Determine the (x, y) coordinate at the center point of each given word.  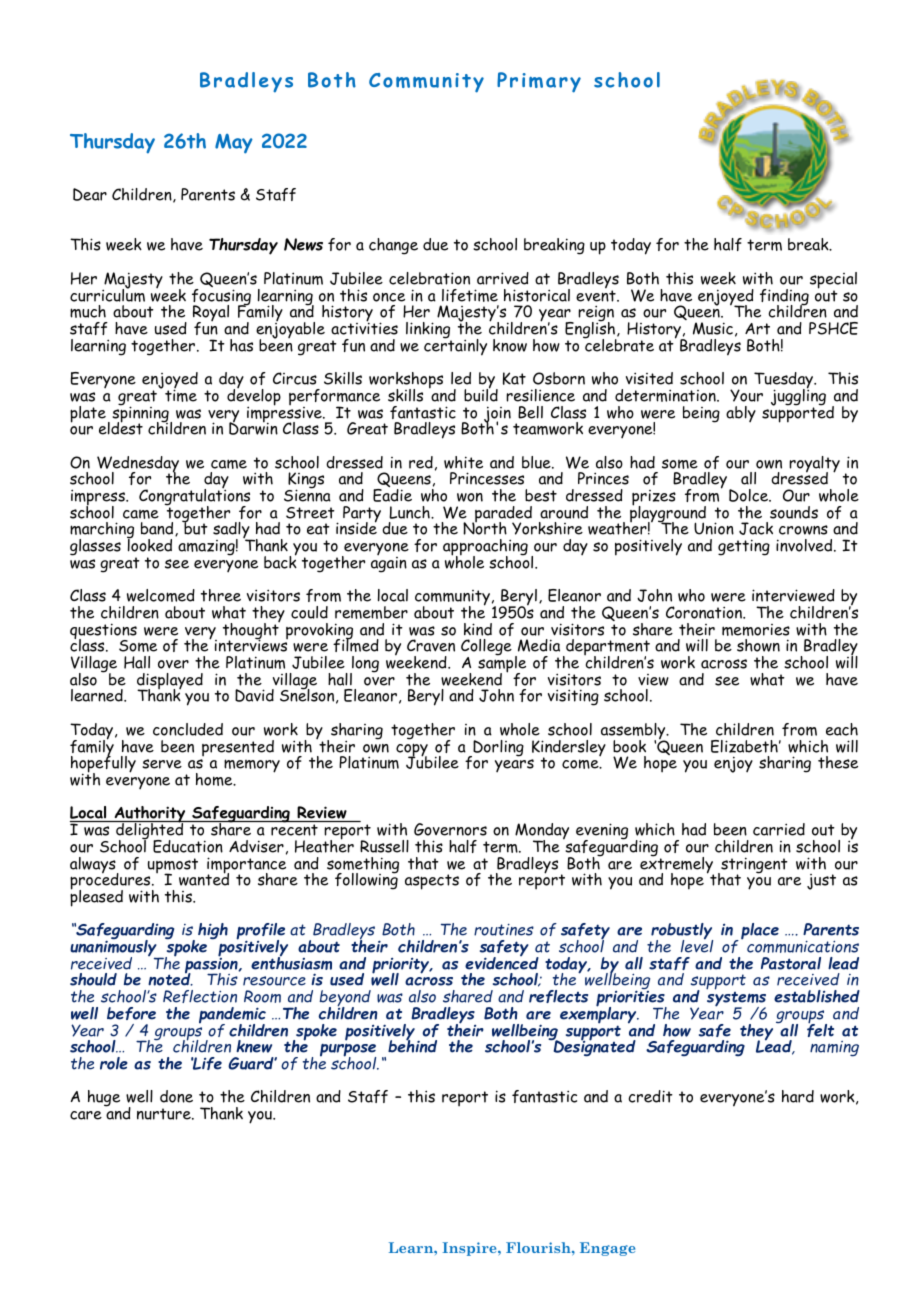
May (234, 144)
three (221, 595)
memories (756, 630)
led (461, 378)
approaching (485, 549)
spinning (141, 414)
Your (746, 395)
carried (779, 829)
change (393, 246)
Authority (150, 816)
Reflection (200, 996)
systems (736, 1001)
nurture (165, 1114)
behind (412, 1045)
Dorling (497, 749)
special (833, 281)
